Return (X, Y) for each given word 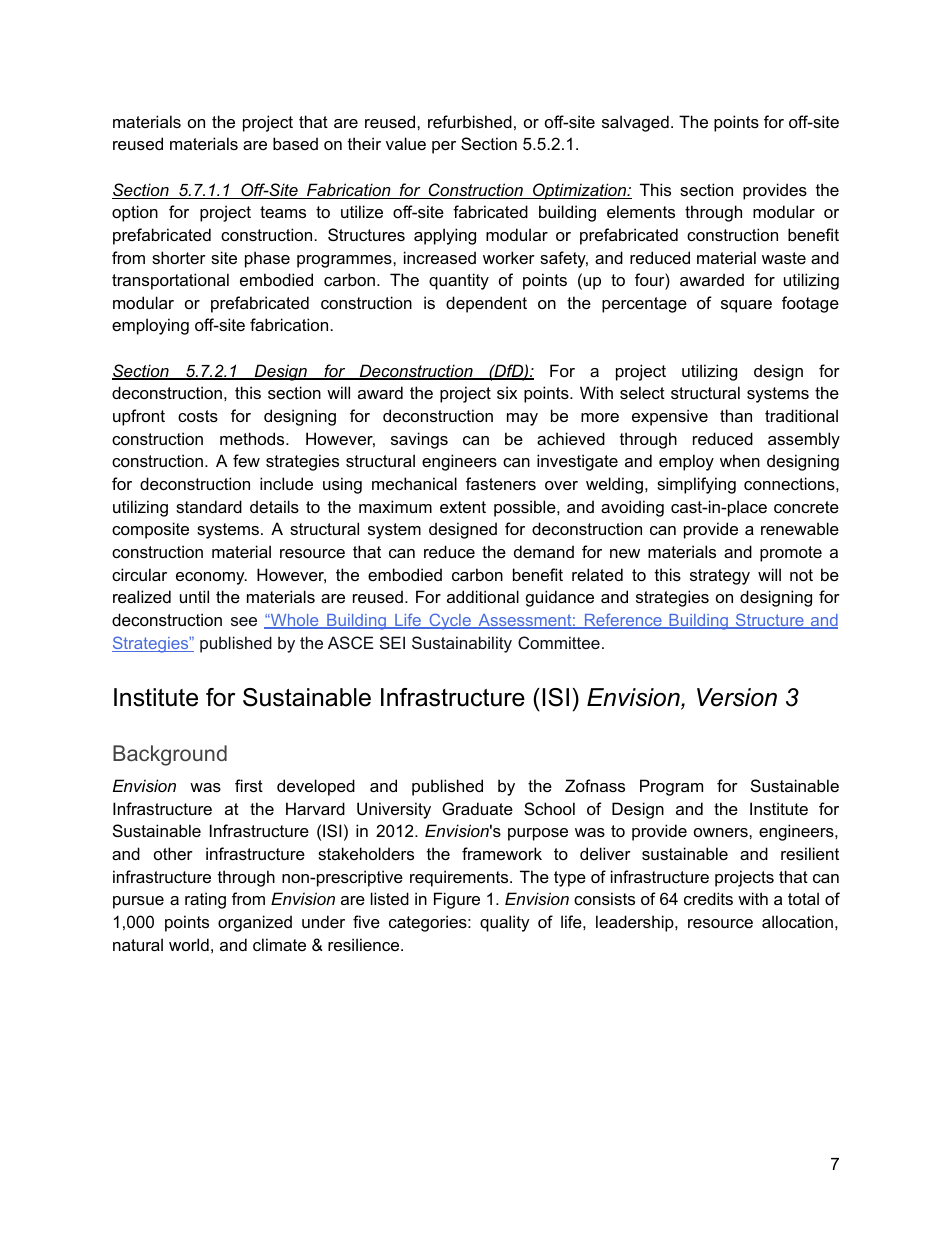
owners (722, 832)
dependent (486, 304)
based (295, 143)
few (246, 460)
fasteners (501, 483)
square (746, 306)
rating (205, 900)
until (194, 596)
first (249, 785)
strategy (720, 577)
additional (483, 596)
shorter (179, 257)
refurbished (470, 121)
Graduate (477, 808)
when (740, 460)
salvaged (635, 123)
